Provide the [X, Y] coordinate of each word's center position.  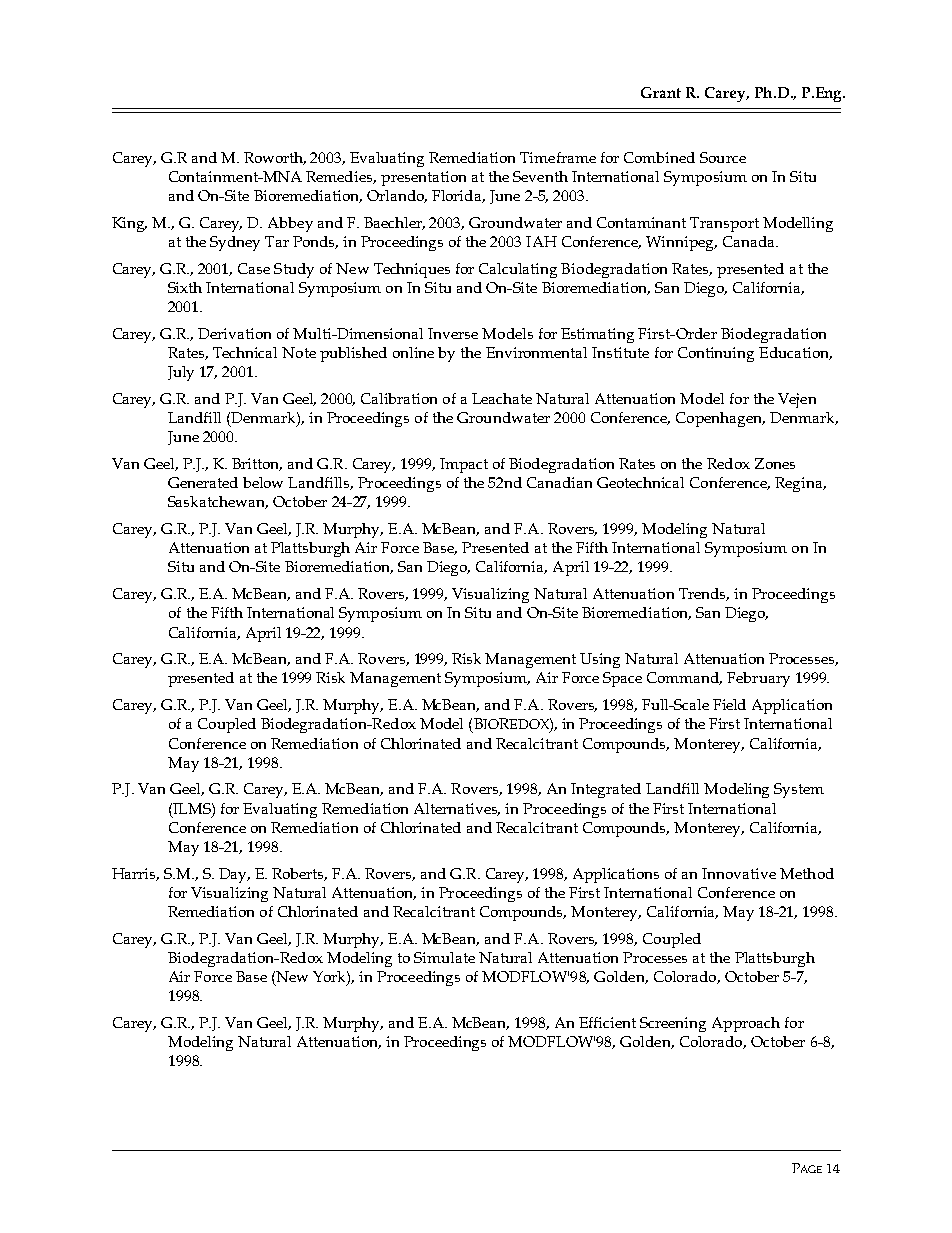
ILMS [192, 808]
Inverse [453, 333]
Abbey [290, 224]
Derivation [234, 333]
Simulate [444, 957]
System [799, 790]
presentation [423, 178]
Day [234, 875]
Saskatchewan [218, 502]
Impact [464, 465]
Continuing [716, 354]
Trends [704, 594]
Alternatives [457, 809]
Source [723, 157]
